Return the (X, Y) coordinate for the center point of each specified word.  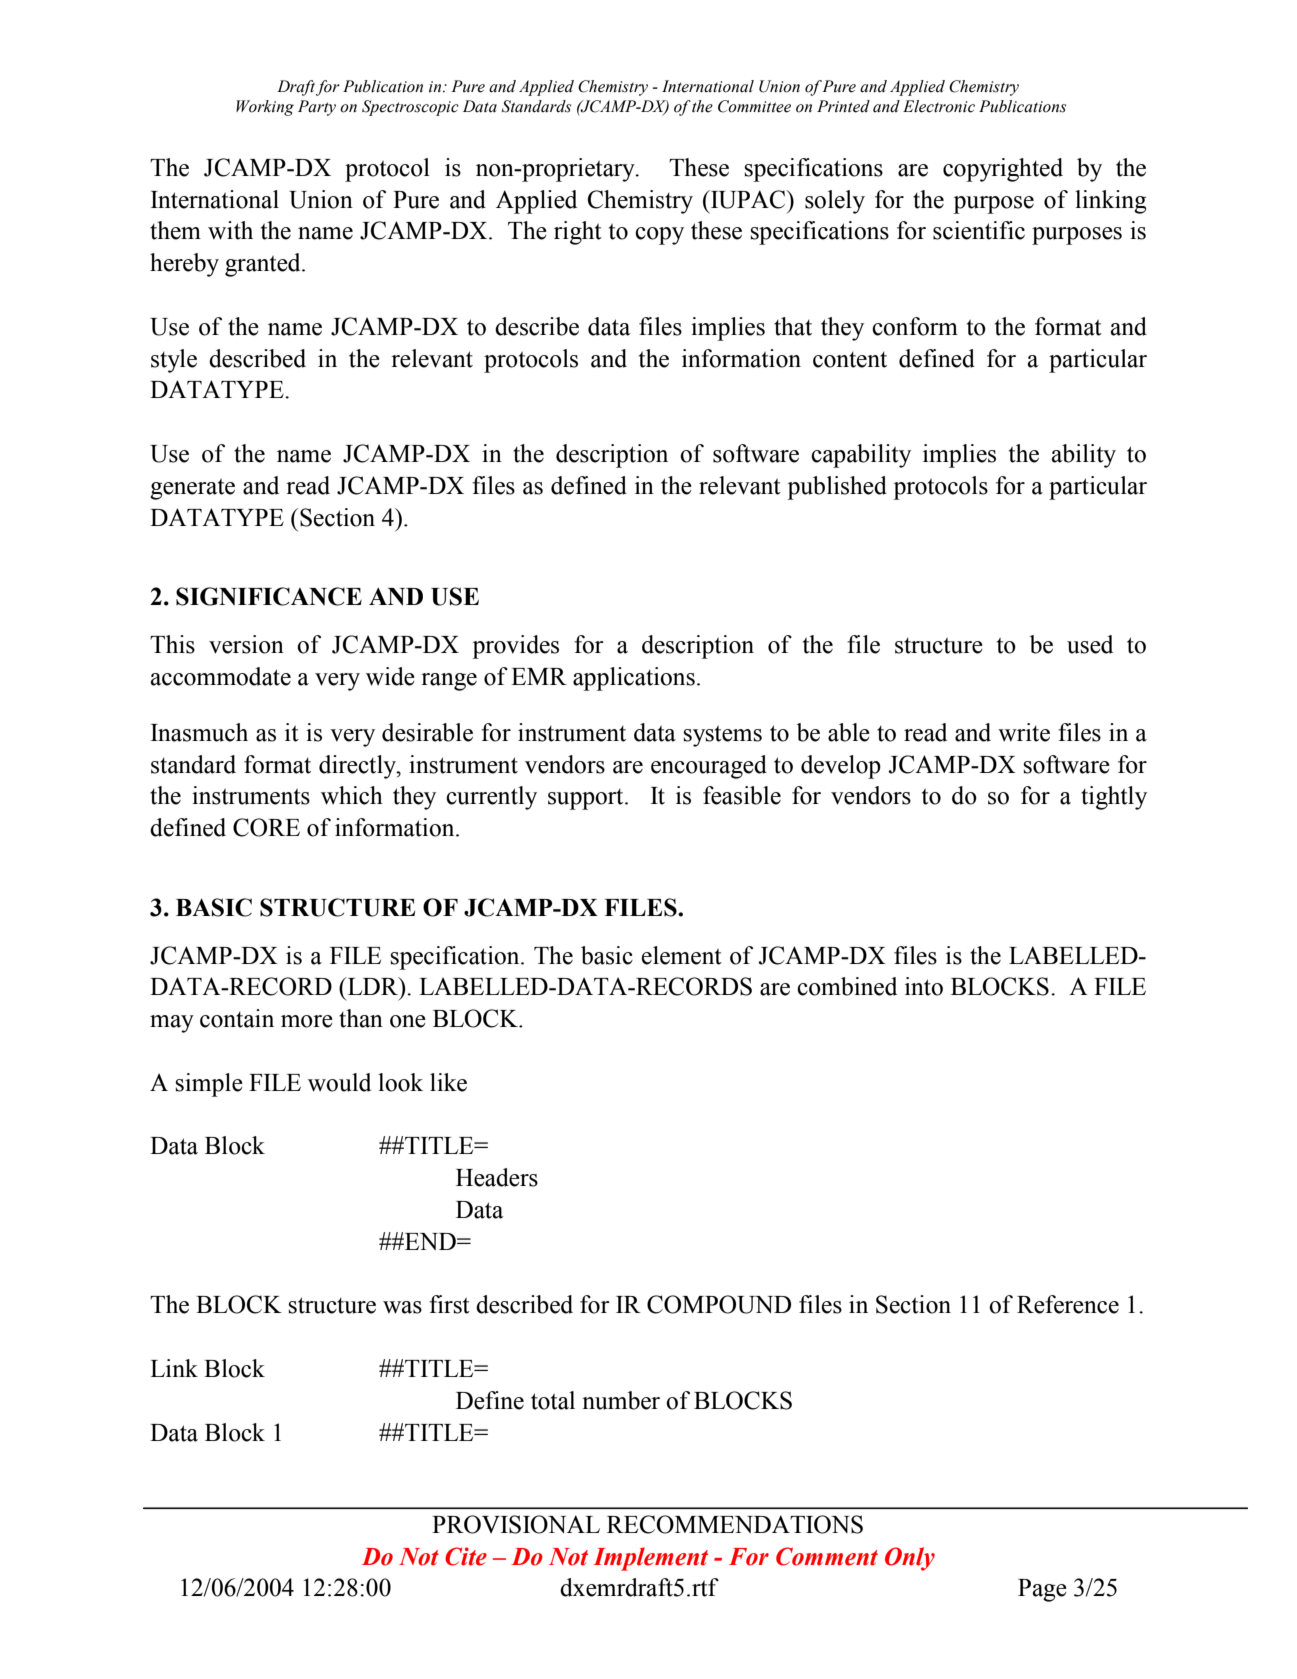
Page (1042, 1590)
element (682, 955)
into (924, 986)
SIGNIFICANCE (269, 596)
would (339, 1082)
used (1090, 644)
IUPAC (748, 199)
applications (634, 679)
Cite (466, 1556)
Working (265, 108)
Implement (650, 1559)
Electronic (939, 106)
